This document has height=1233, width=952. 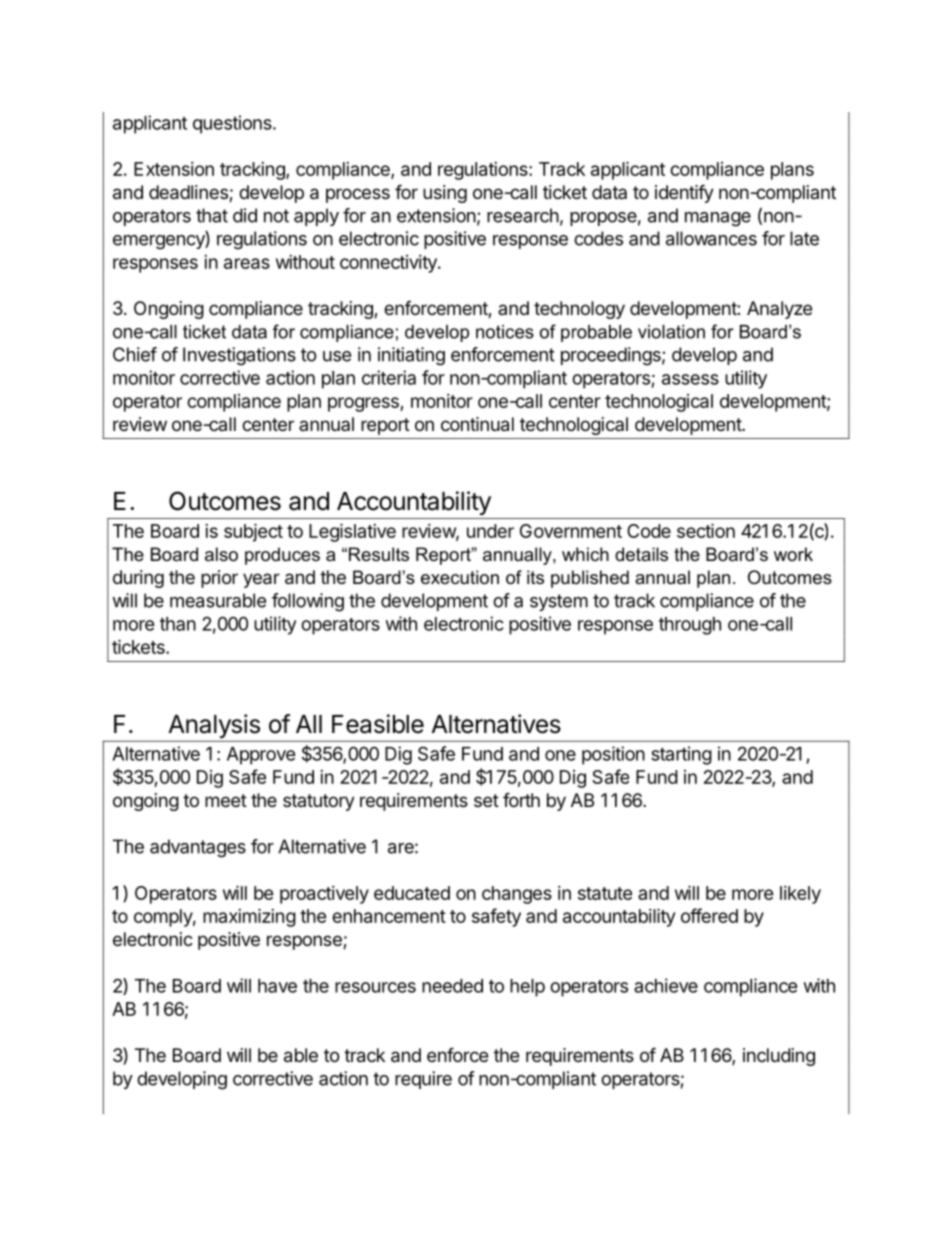 I want to click on needed, so click(x=452, y=986).
